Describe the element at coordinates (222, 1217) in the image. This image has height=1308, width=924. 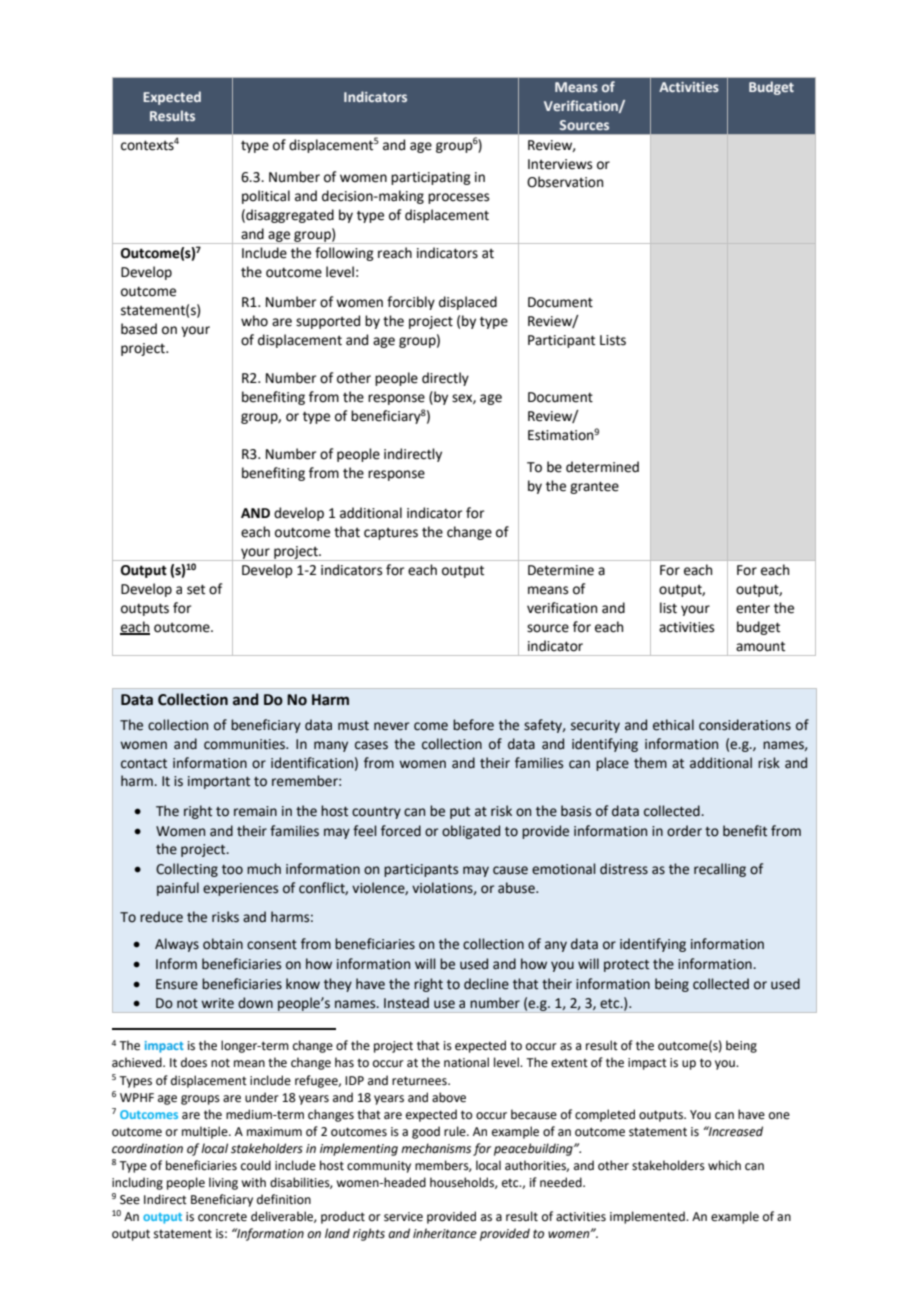
I see `concrete` at that location.
